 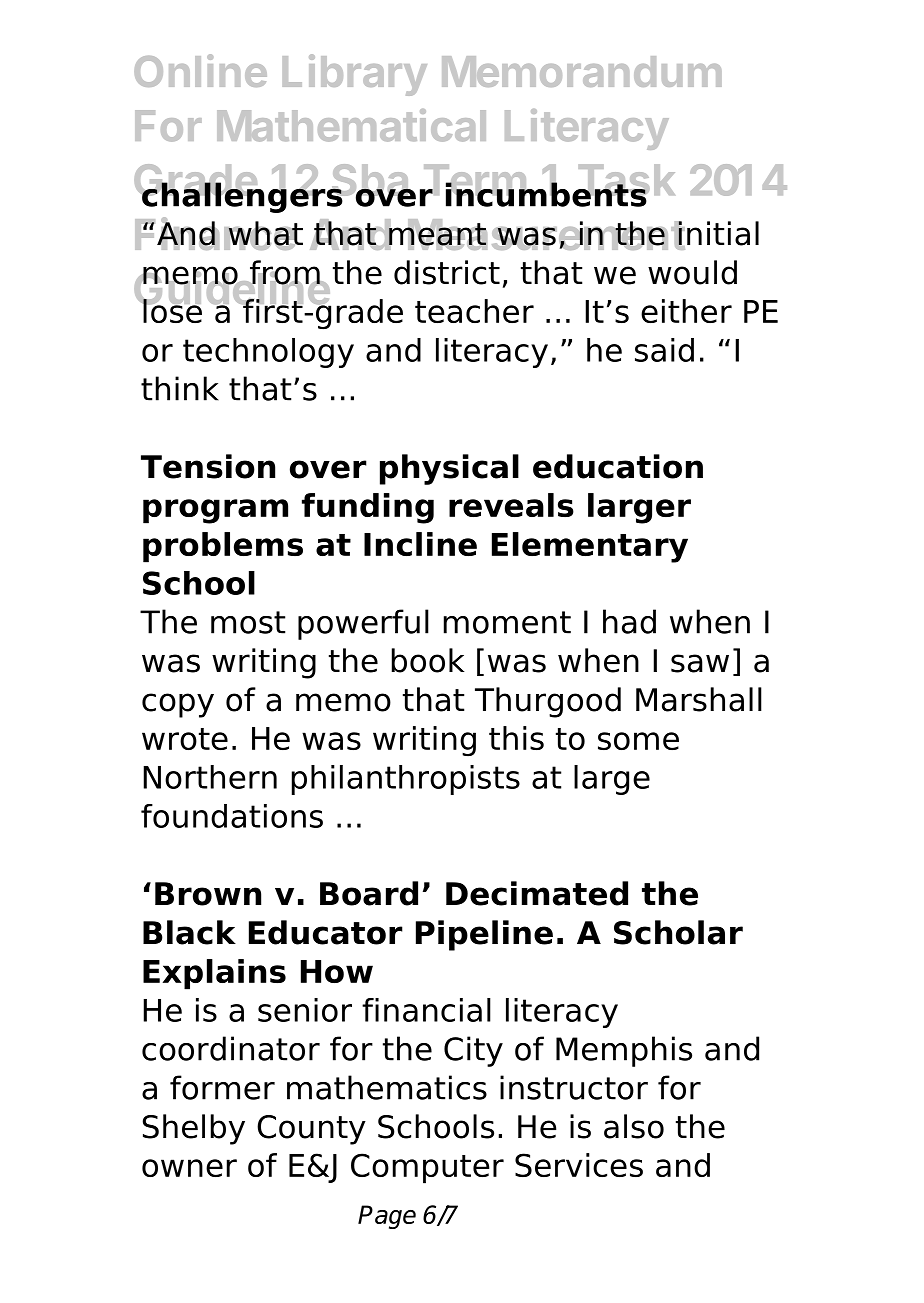 I want to click on Library, so click(x=354, y=75).
